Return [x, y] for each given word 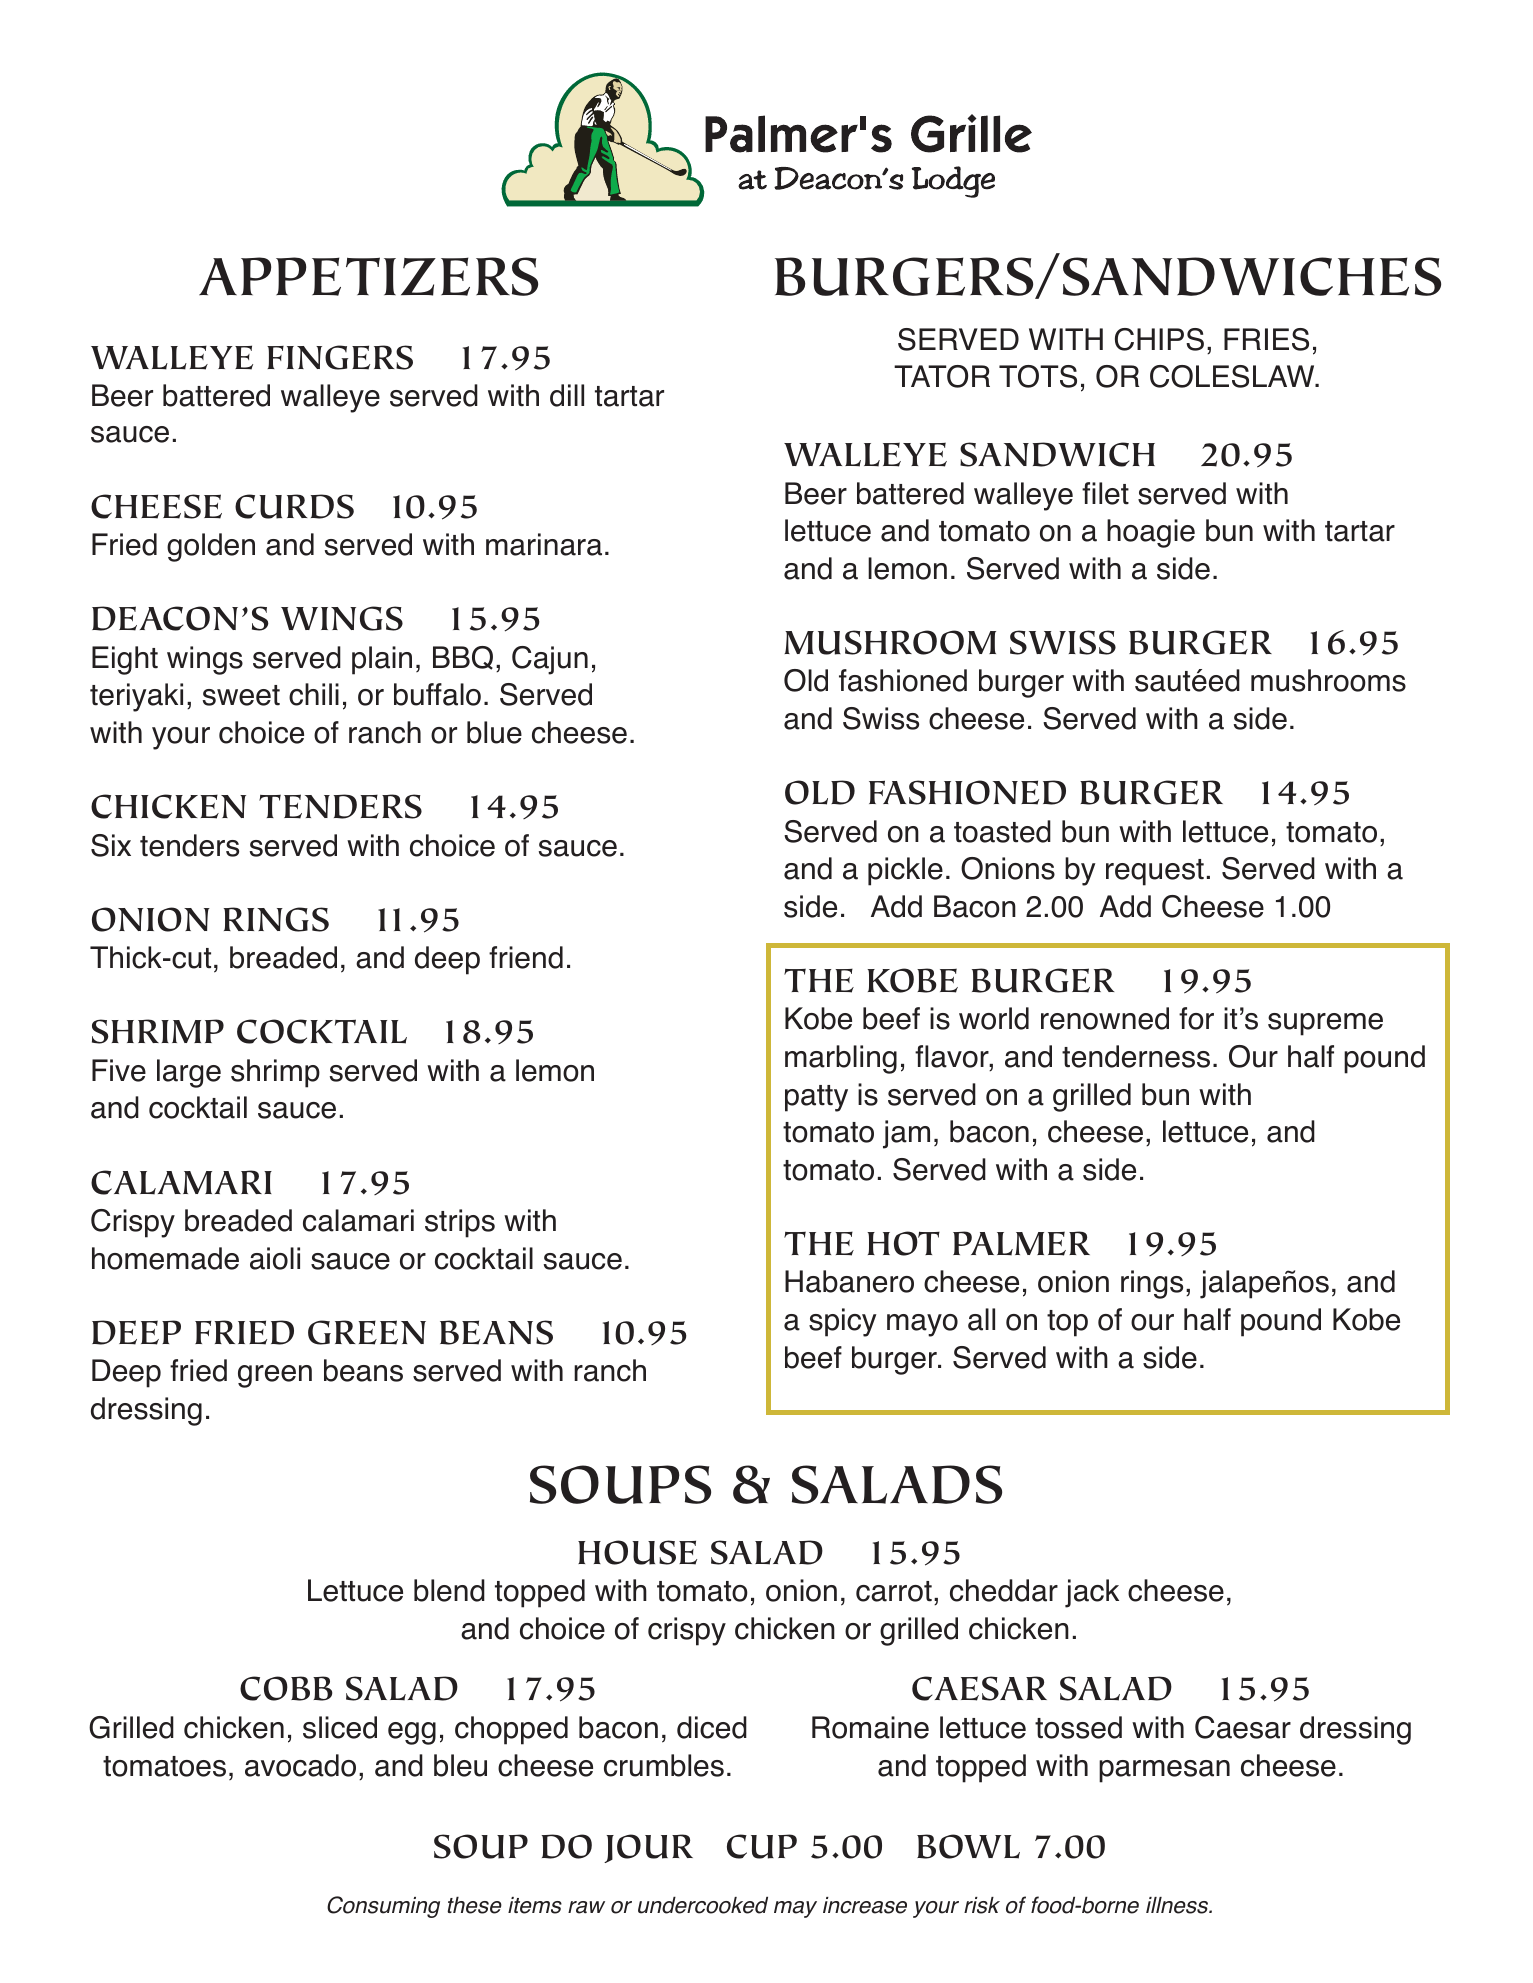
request [1155, 872]
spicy [843, 1322]
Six [111, 845]
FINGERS [340, 357]
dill [567, 395]
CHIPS [1159, 339]
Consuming [383, 1907]
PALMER [1021, 1243]
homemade [165, 1258]
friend [526, 957]
